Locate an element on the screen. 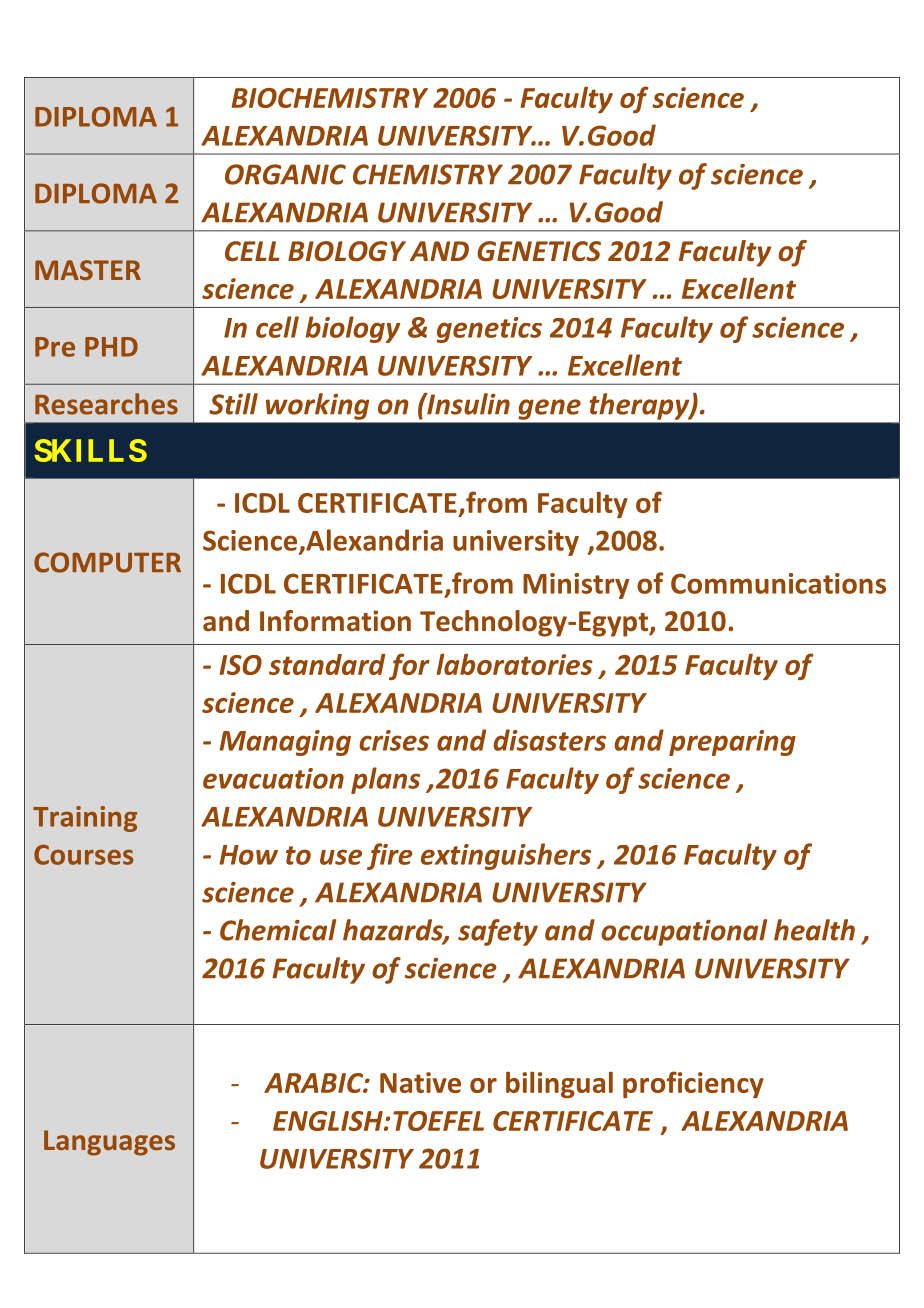 Image resolution: width=924 pixels, height=1308 pixels. ORGANIC is located at coordinates (285, 174).
